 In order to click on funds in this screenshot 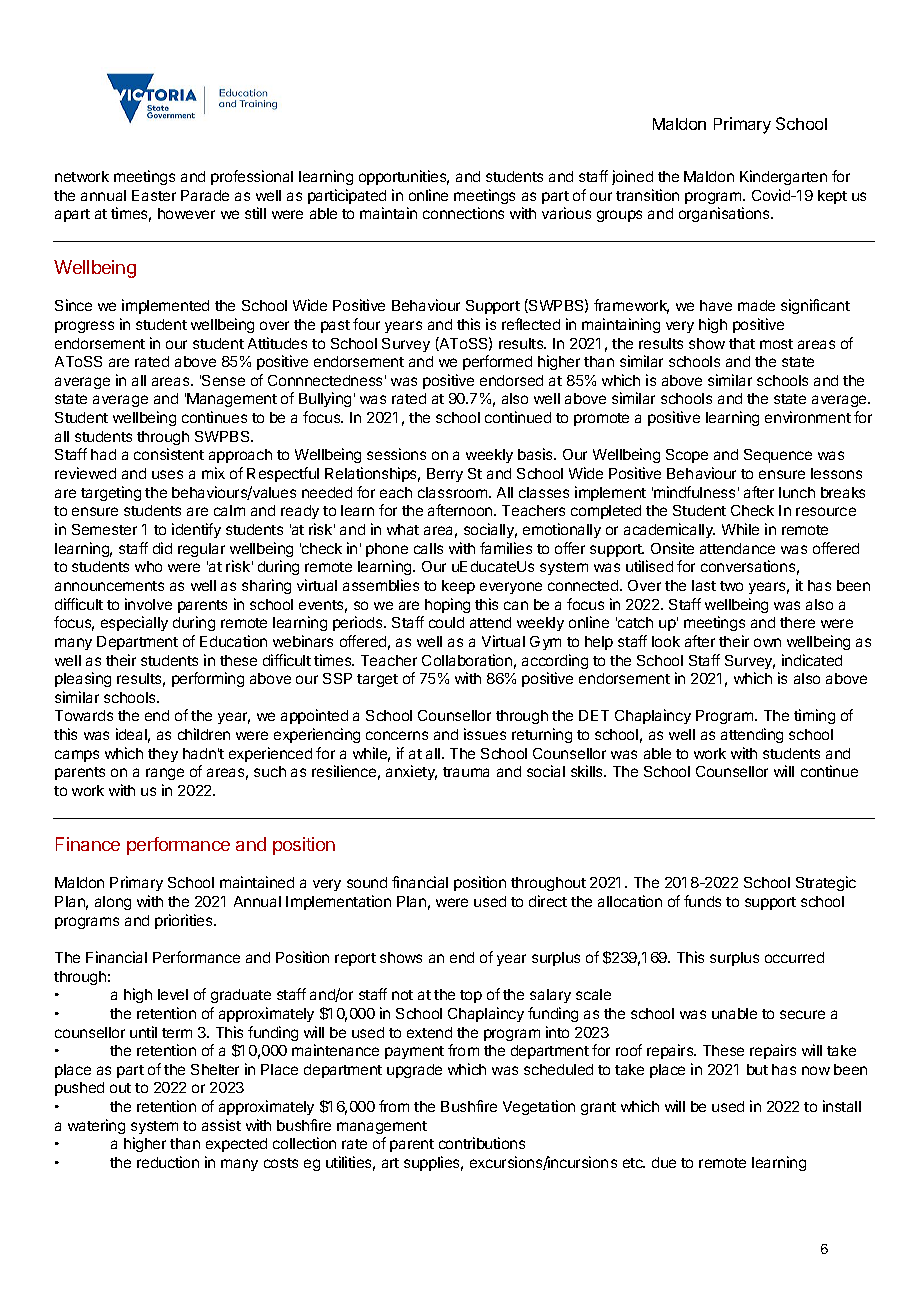, I will do `click(702, 901)`.
